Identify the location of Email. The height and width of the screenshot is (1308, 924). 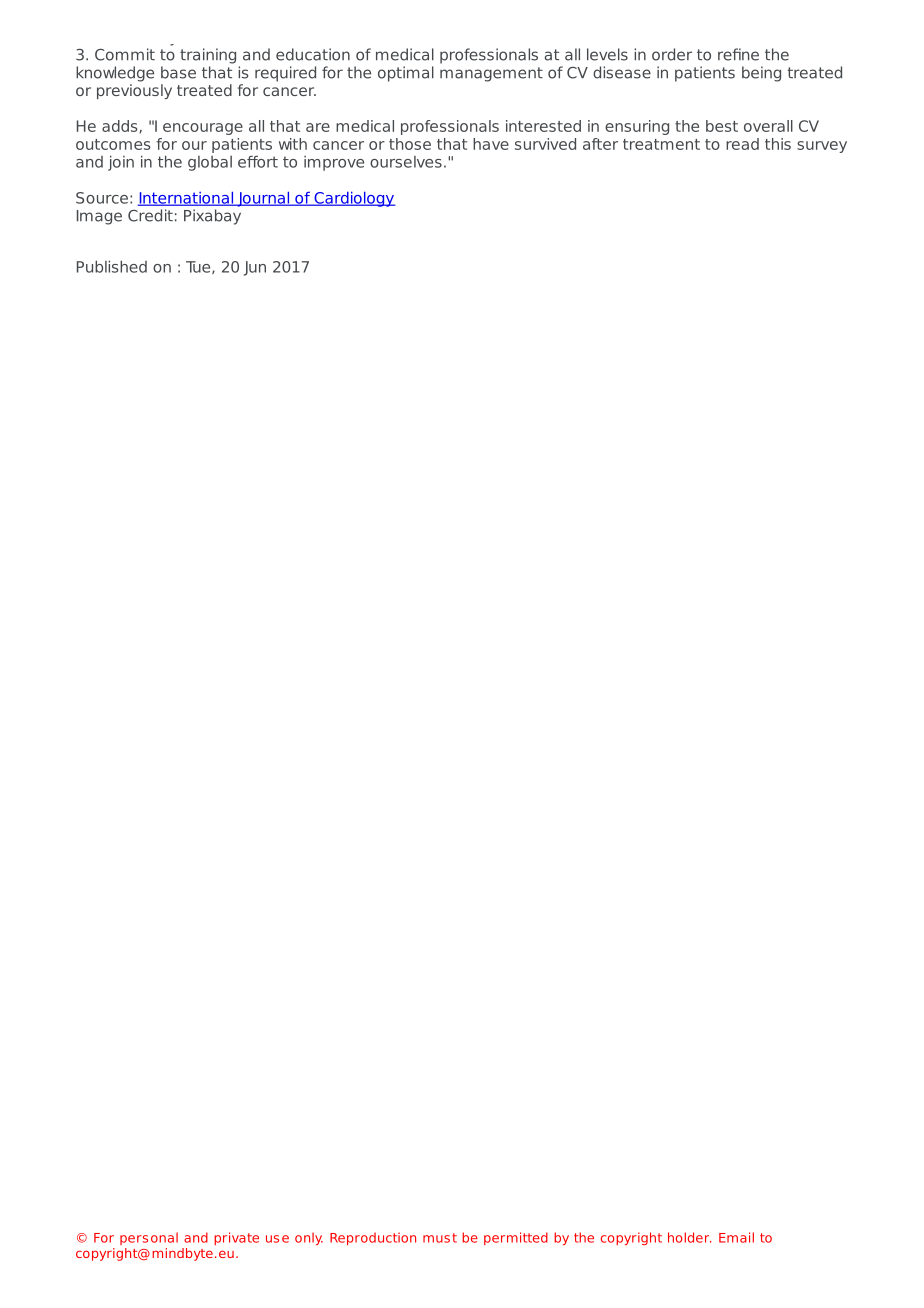
(736, 1237).
